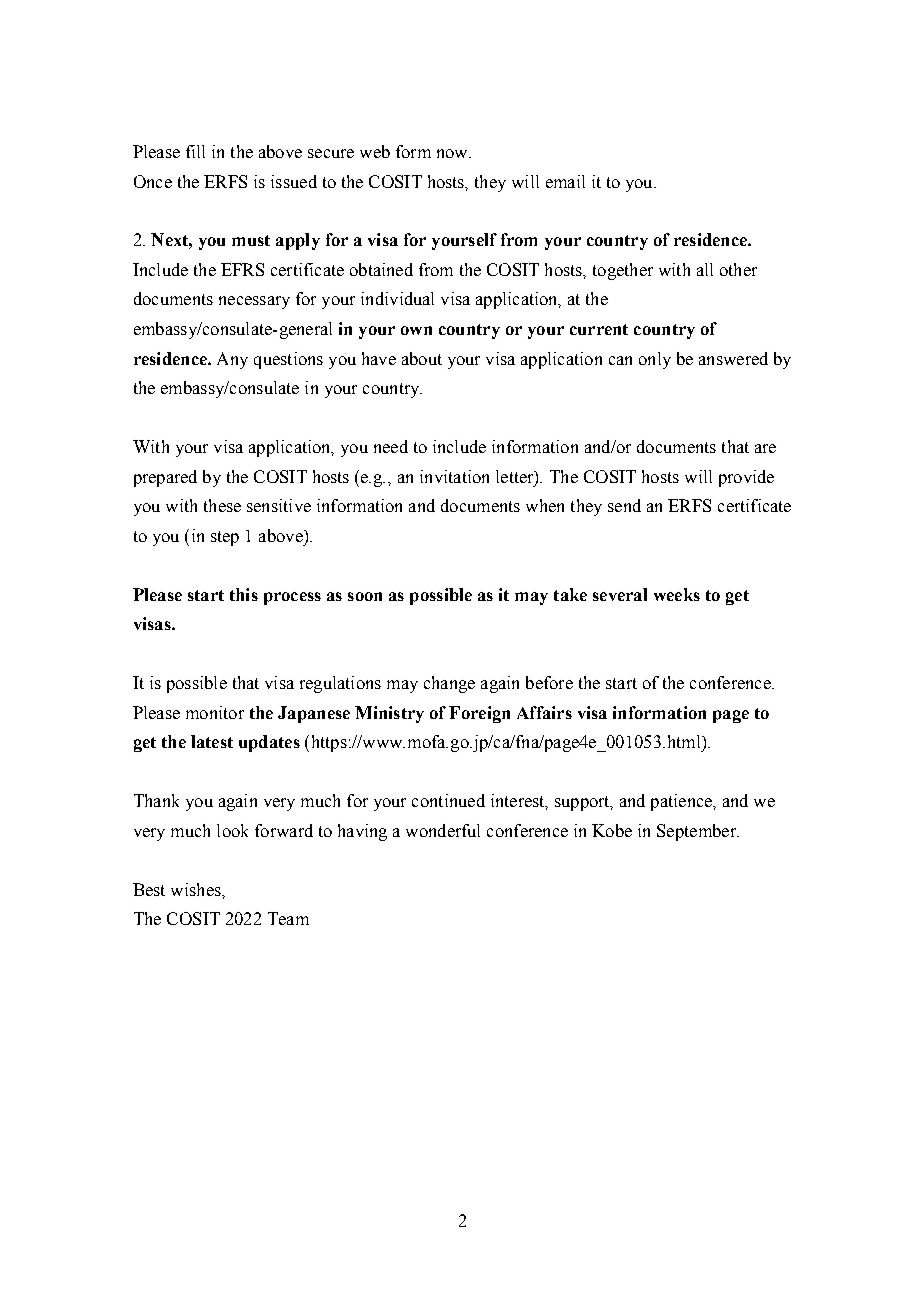  What do you see at coordinates (365, 596) in the screenshot?
I see `soon` at bounding box center [365, 596].
